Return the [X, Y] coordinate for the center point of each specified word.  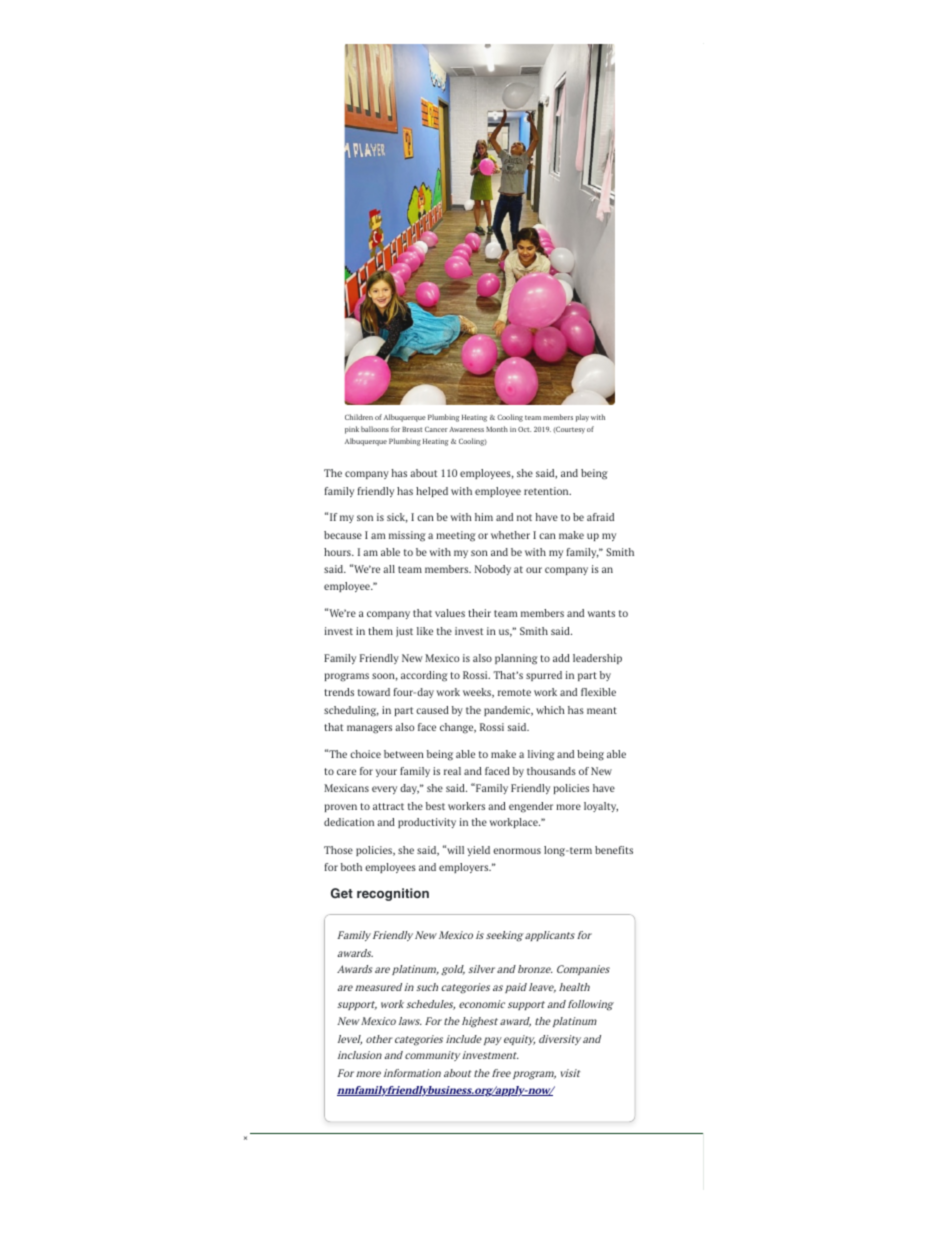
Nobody [493, 570]
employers [465, 868]
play [582, 418]
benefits [614, 850]
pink [352, 430]
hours [338, 552]
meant [602, 710]
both [351, 867]
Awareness [466, 429]
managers [369, 729]
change [458, 728]
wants [601, 613]
